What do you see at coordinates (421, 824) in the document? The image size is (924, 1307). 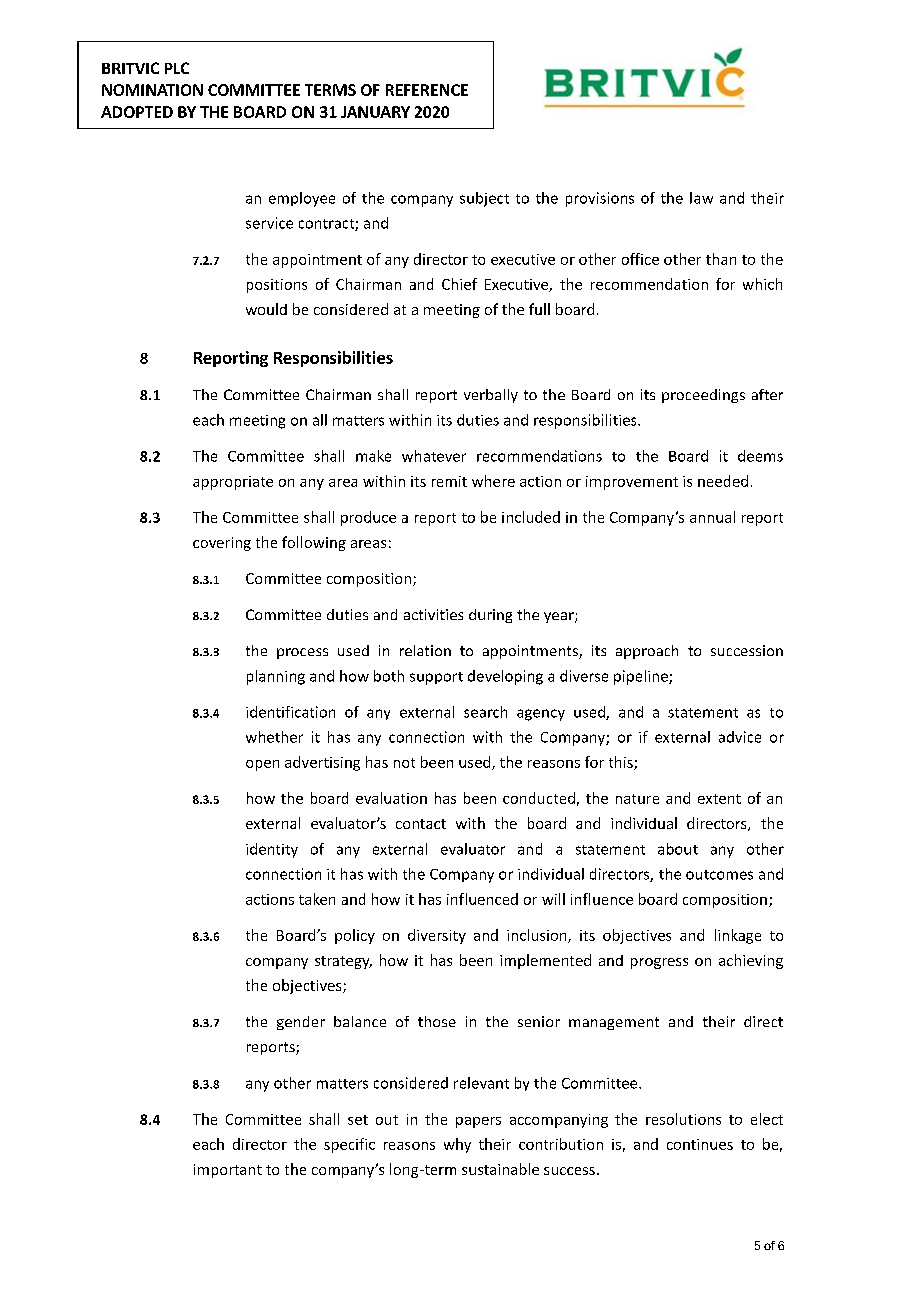 I see `contact` at bounding box center [421, 824].
